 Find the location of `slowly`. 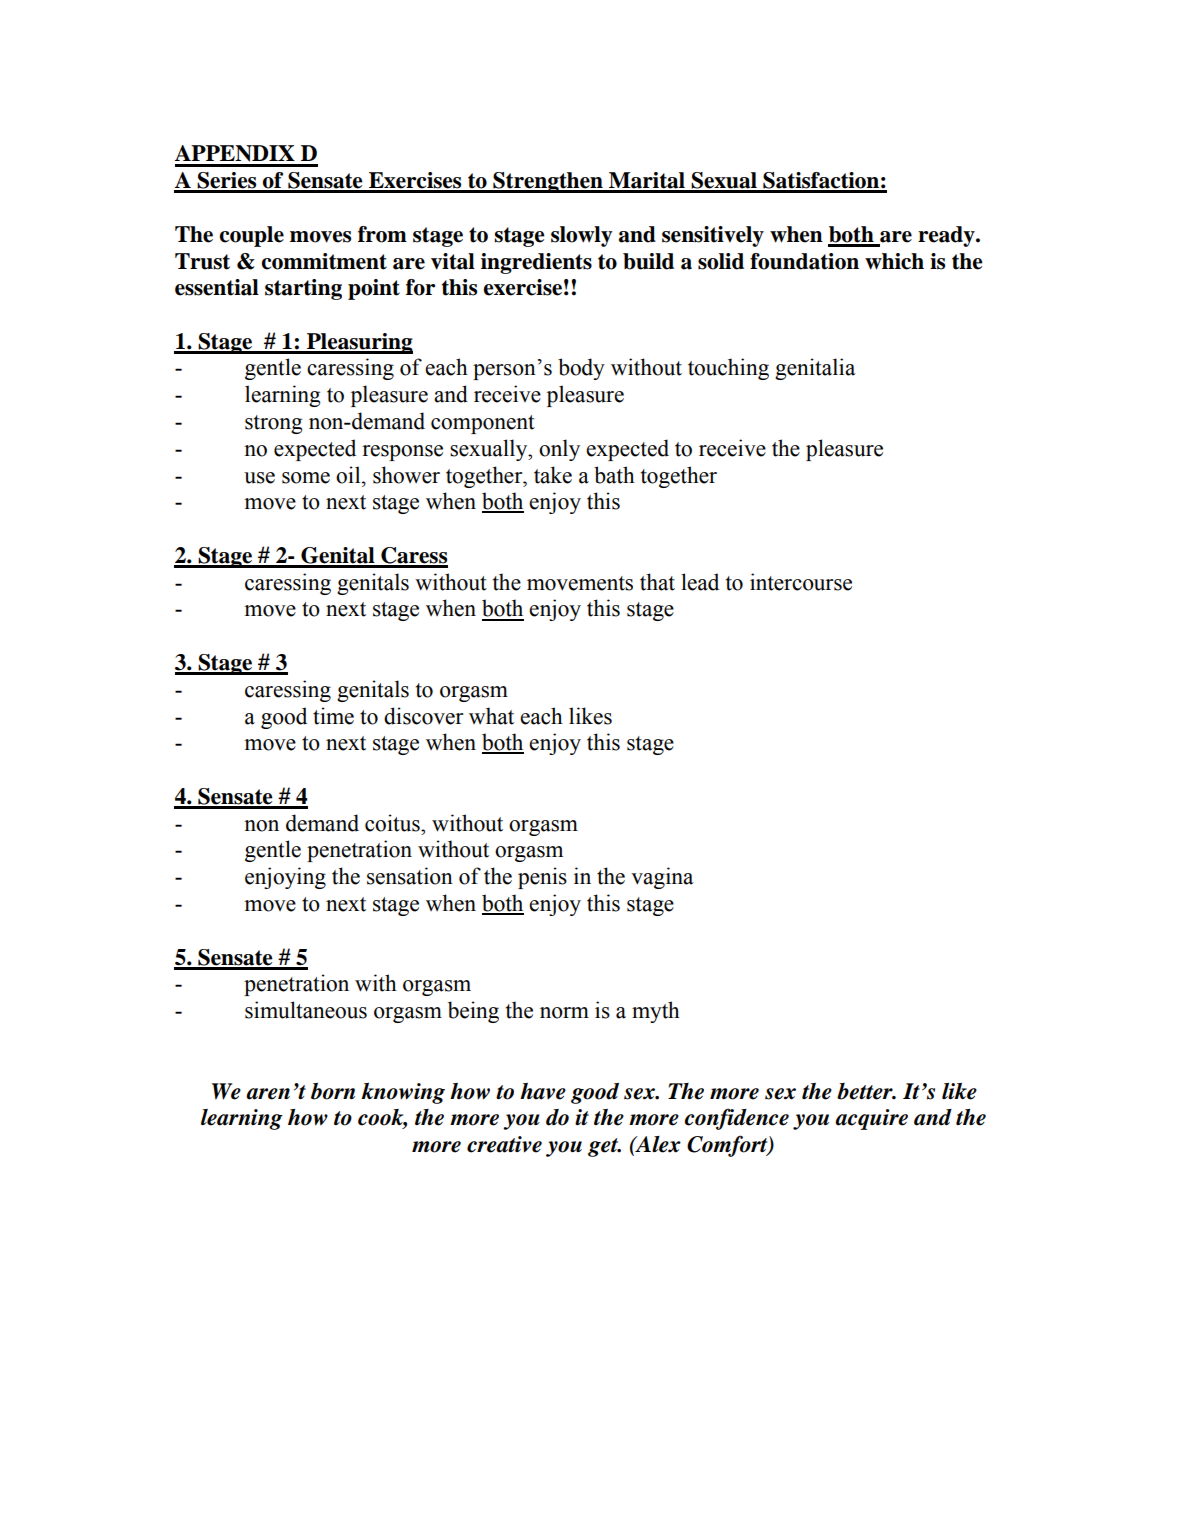

slowly is located at coordinates (582, 236).
